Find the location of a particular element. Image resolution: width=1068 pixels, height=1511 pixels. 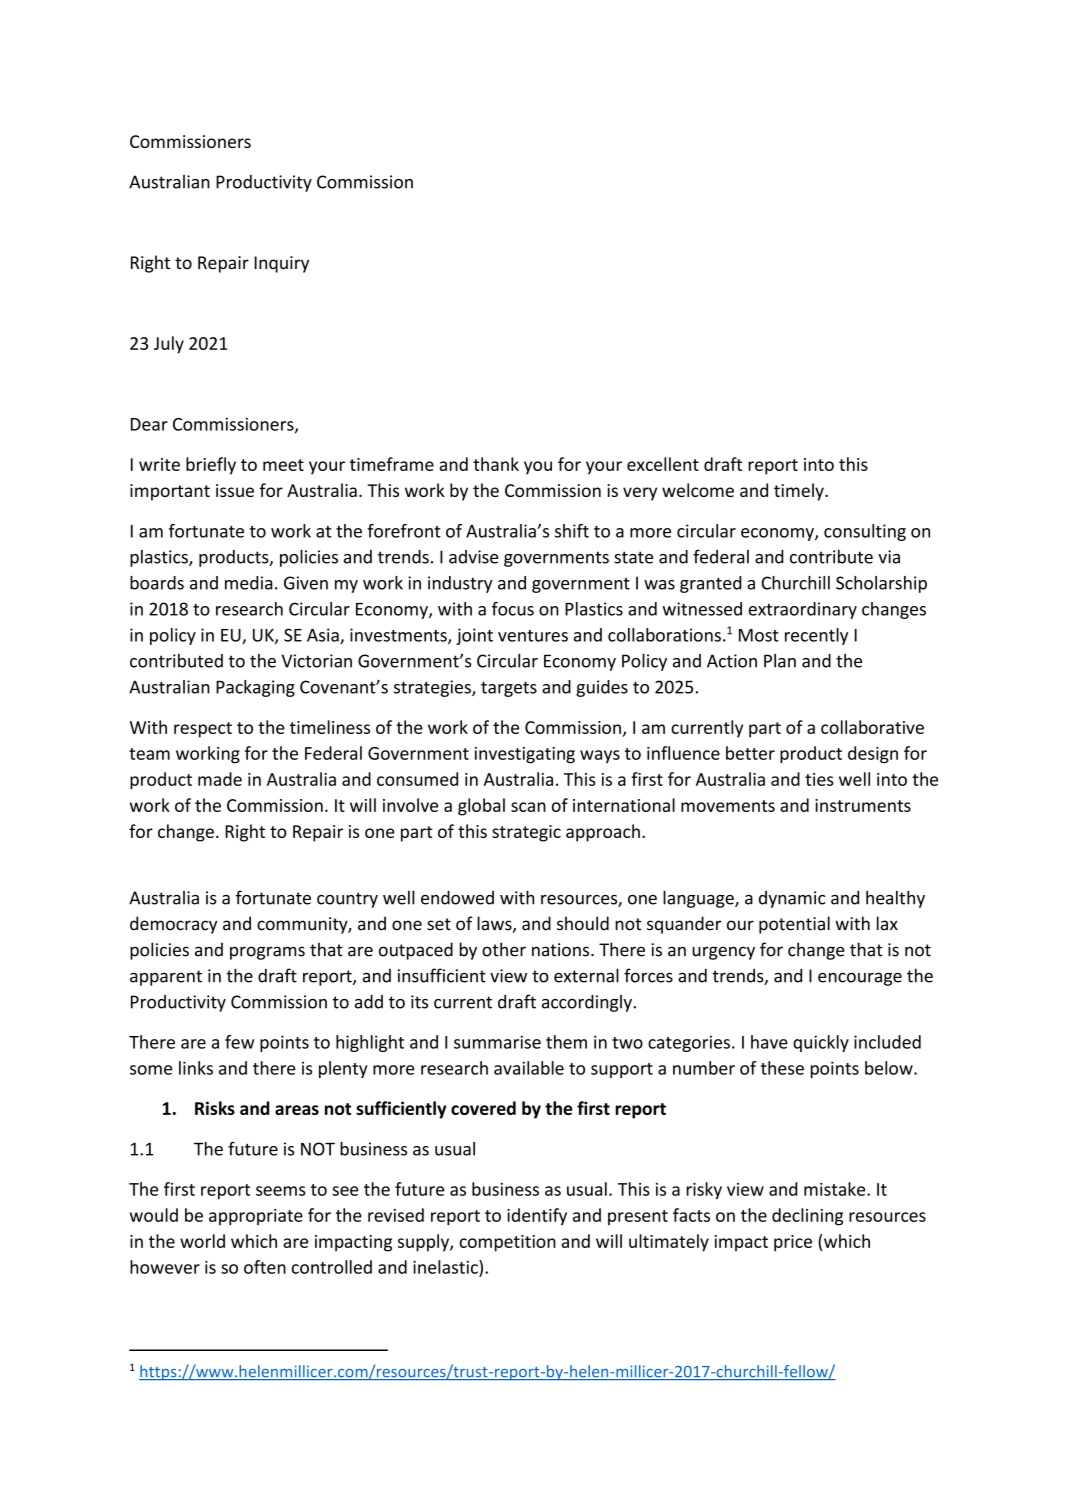

thank is located at coordinates (496, 464).
